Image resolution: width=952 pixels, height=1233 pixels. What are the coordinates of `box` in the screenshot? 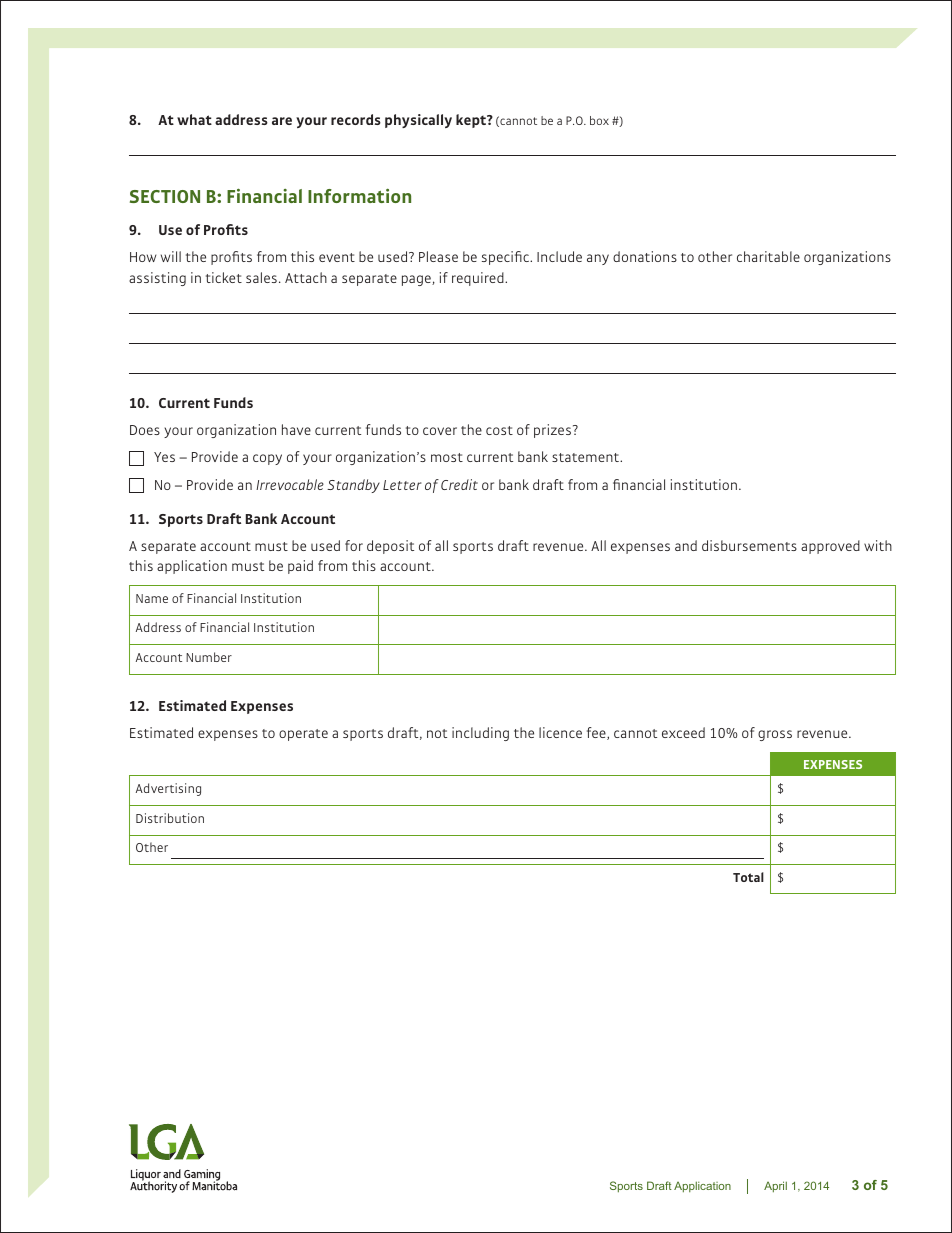 It's located at (599, 120).
